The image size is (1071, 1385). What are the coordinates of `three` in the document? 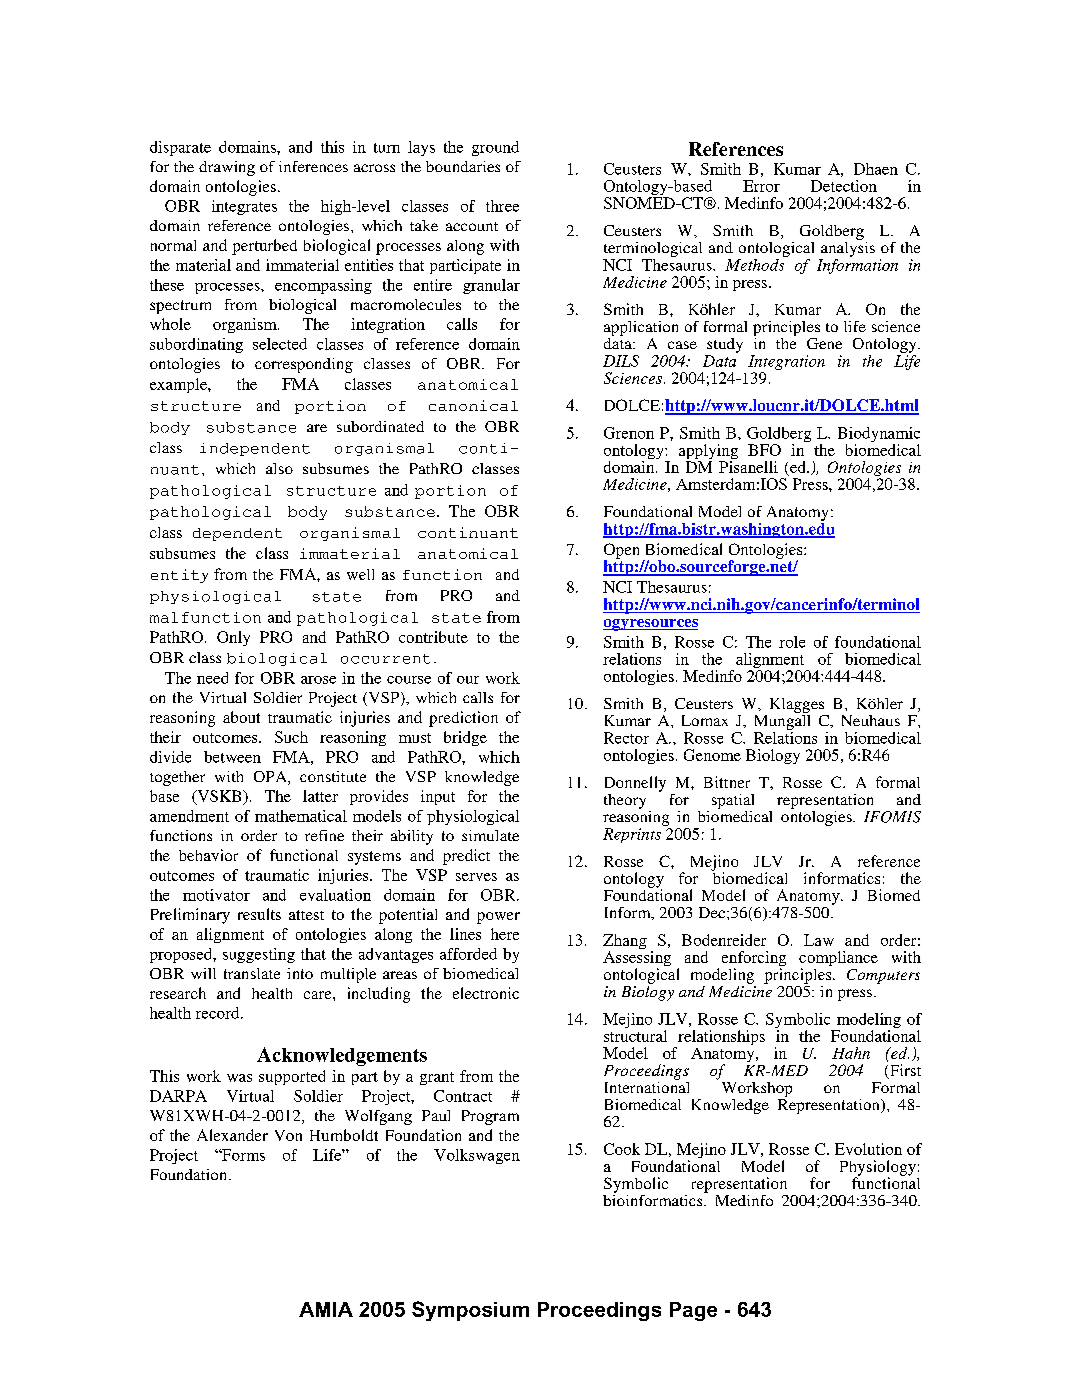 It's located at (502, 206).
